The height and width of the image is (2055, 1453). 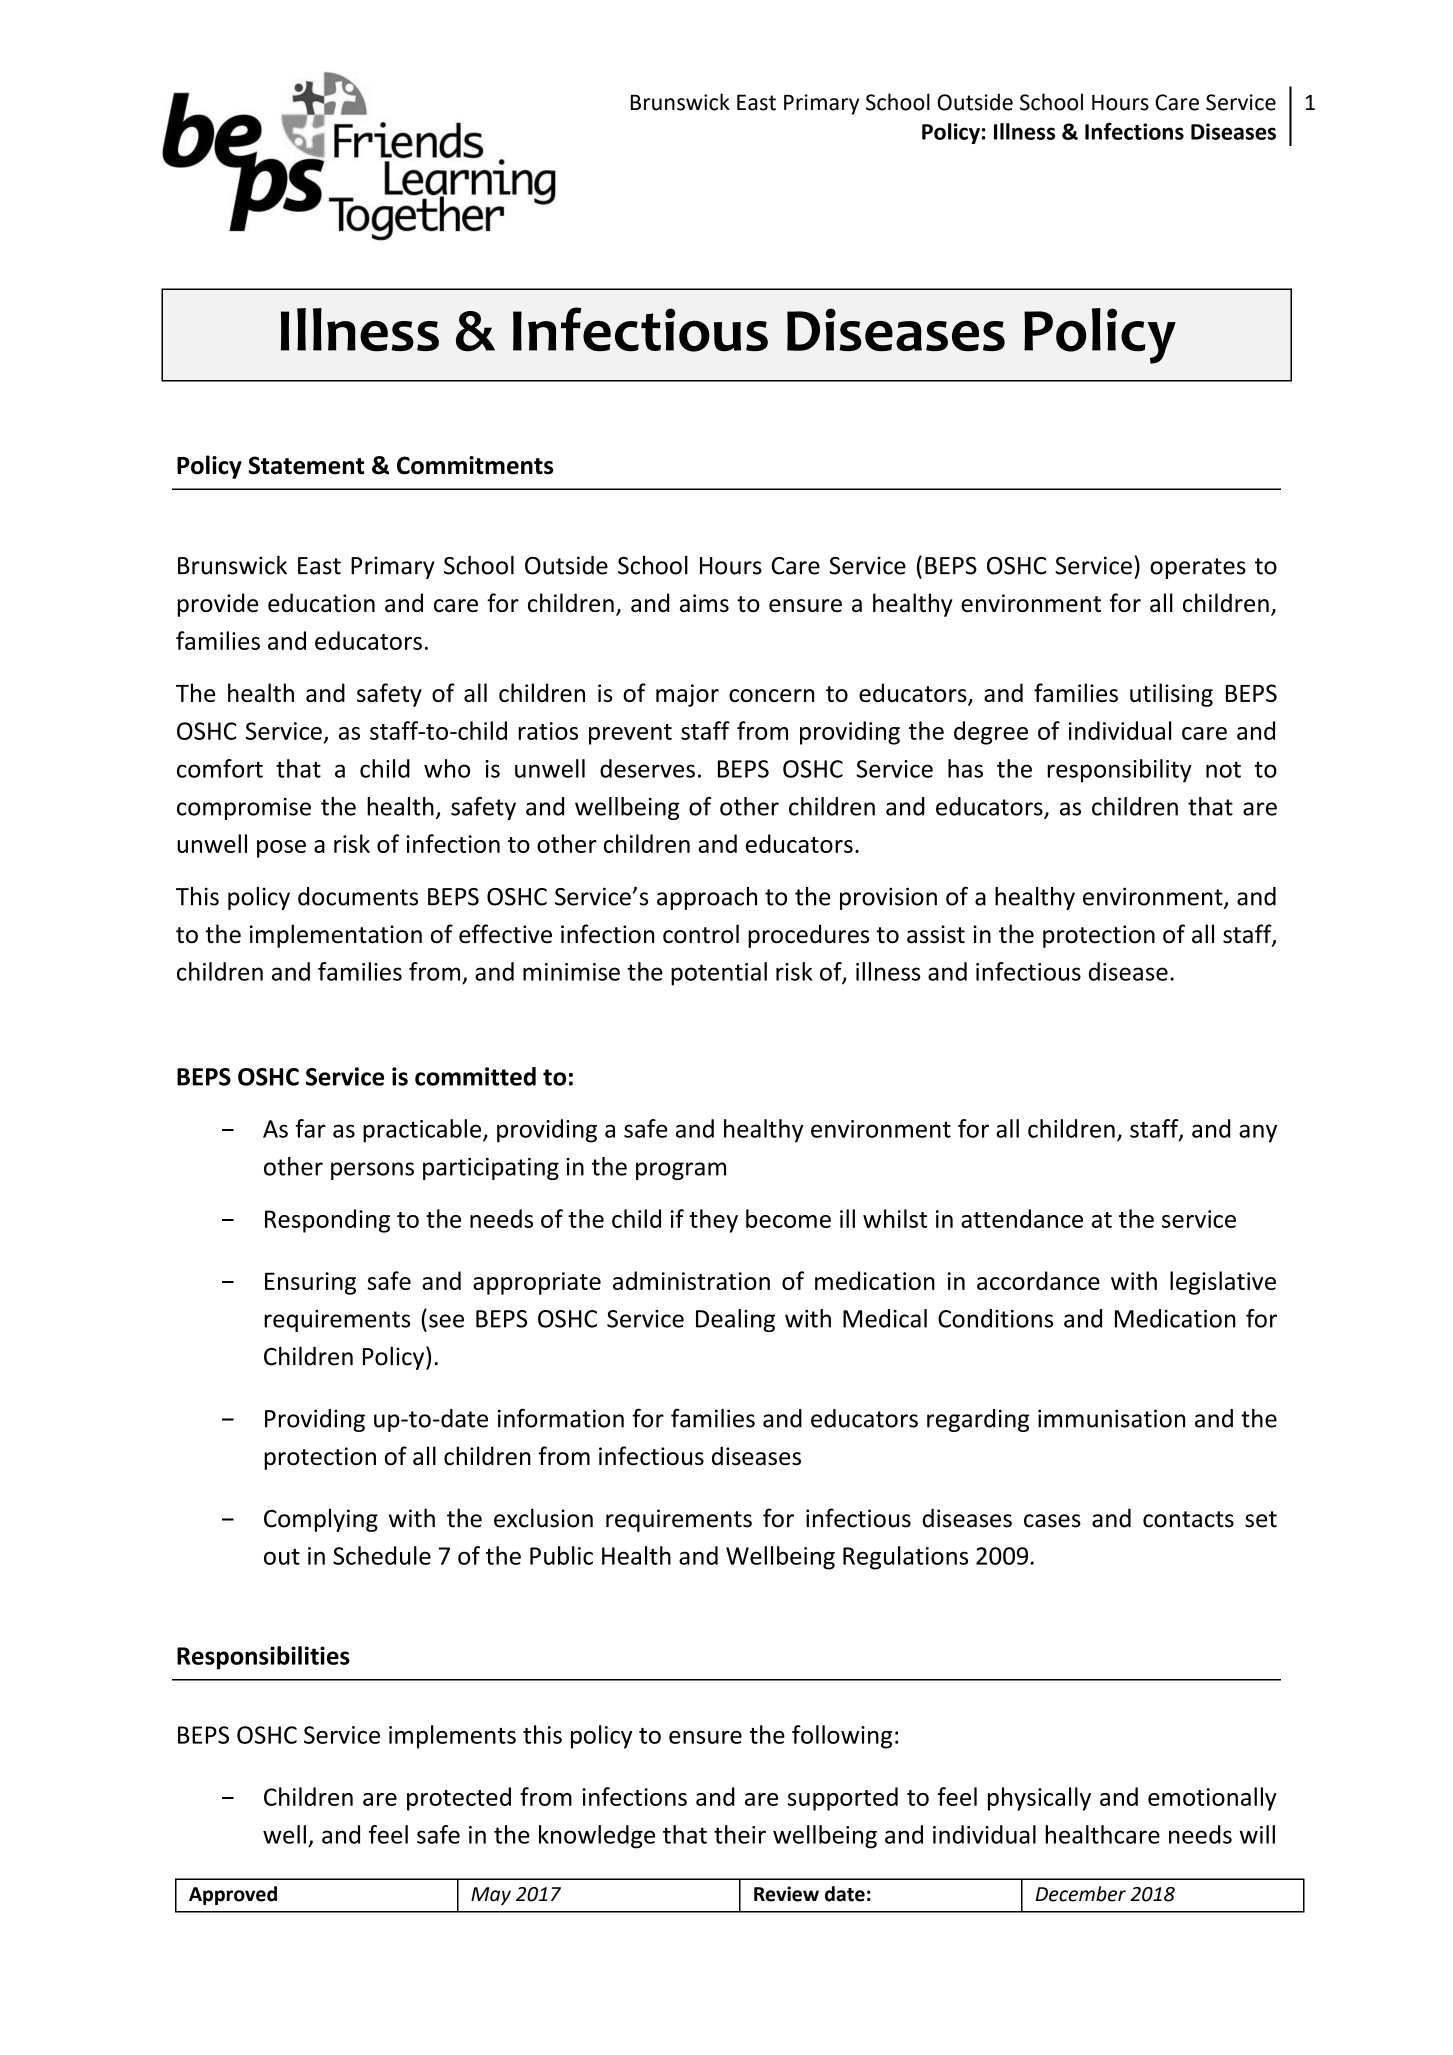 What do you see at coordinates (740, 1834) in the image?
I see `their` at bounding box center [740, 1834].
